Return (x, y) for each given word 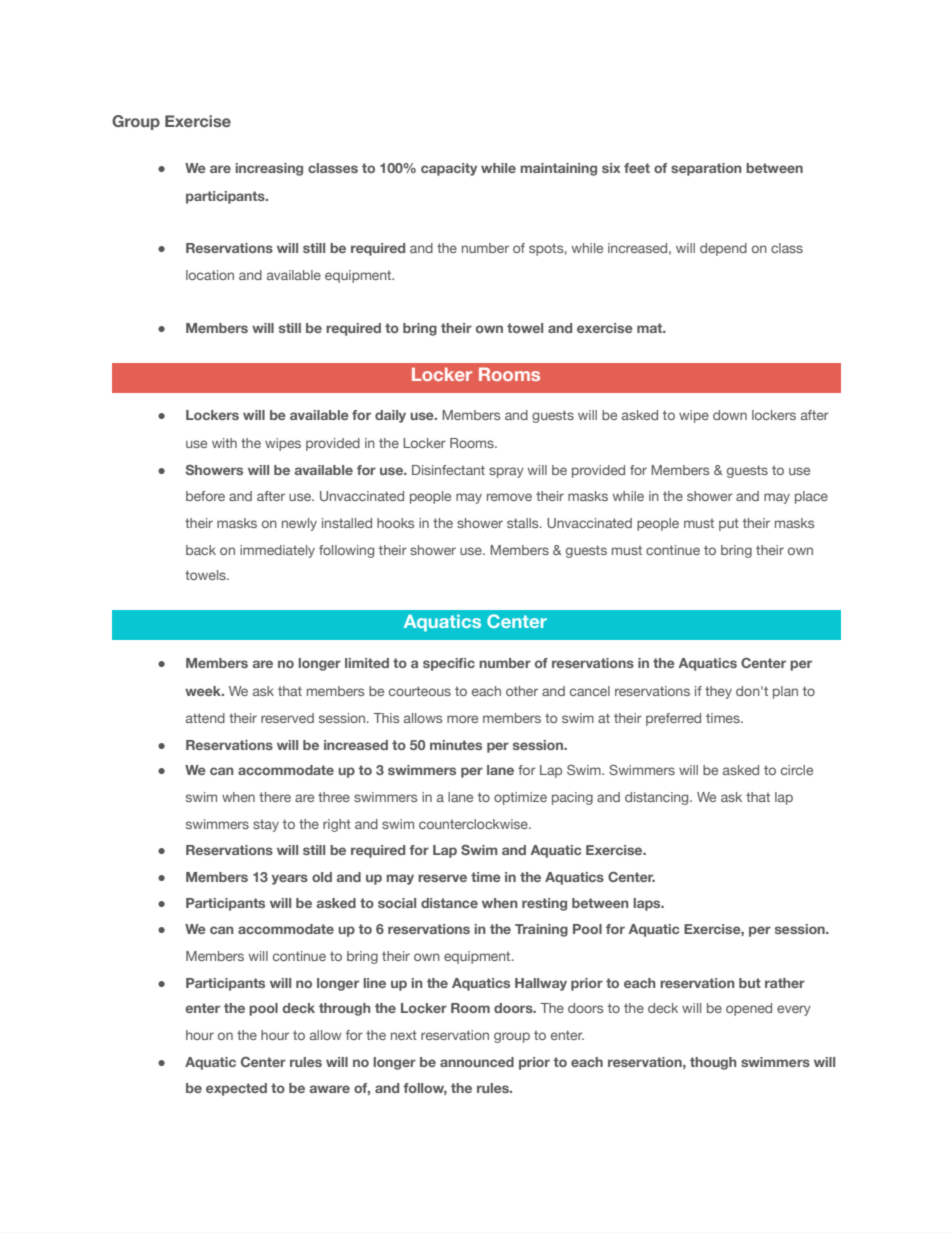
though (713, 1063)
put (729, 524)
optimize (520, 798)
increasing (269, 169)
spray (506, 472)
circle (797, 770)
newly (299, 524)
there (275, 797)
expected (236, 1089)
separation (706, 169)
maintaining (559, 169)
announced (477, 1062)
